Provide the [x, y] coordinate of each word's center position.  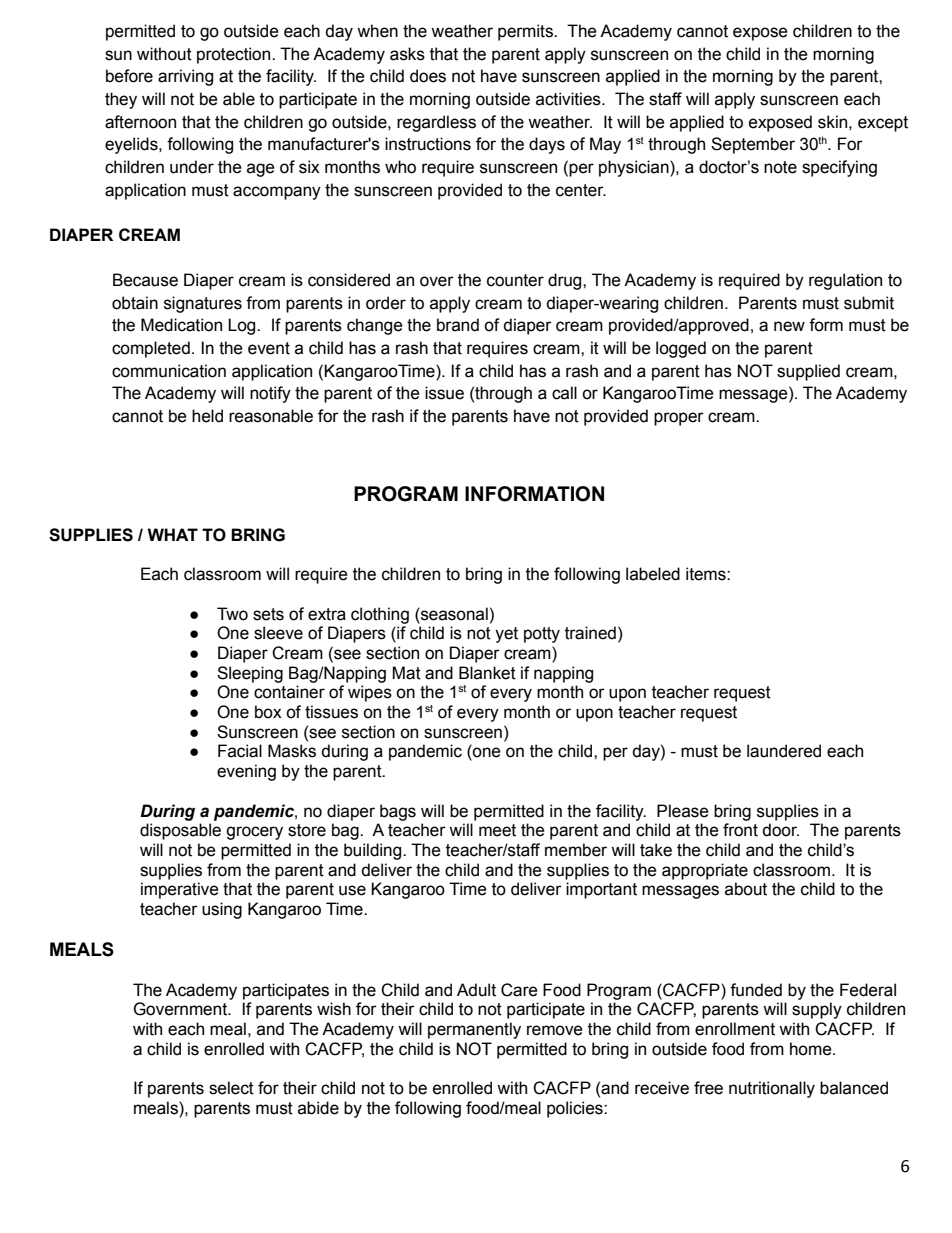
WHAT [172, 534]
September [753, 145]
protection [235, 55]
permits [526, 32]
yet [506, 635]
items [707, 574]
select [231, 1088]
